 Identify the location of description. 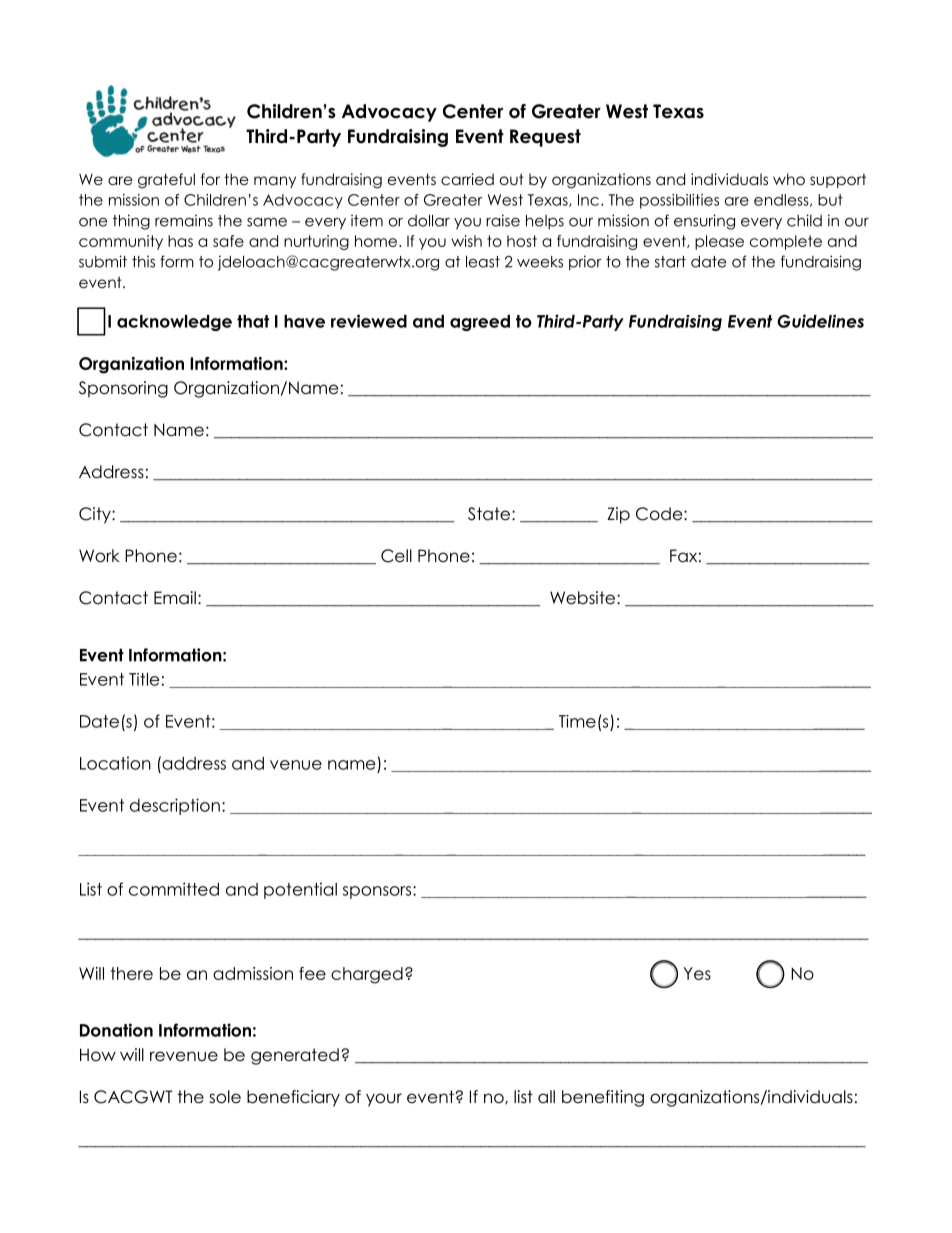
(175, 806).
